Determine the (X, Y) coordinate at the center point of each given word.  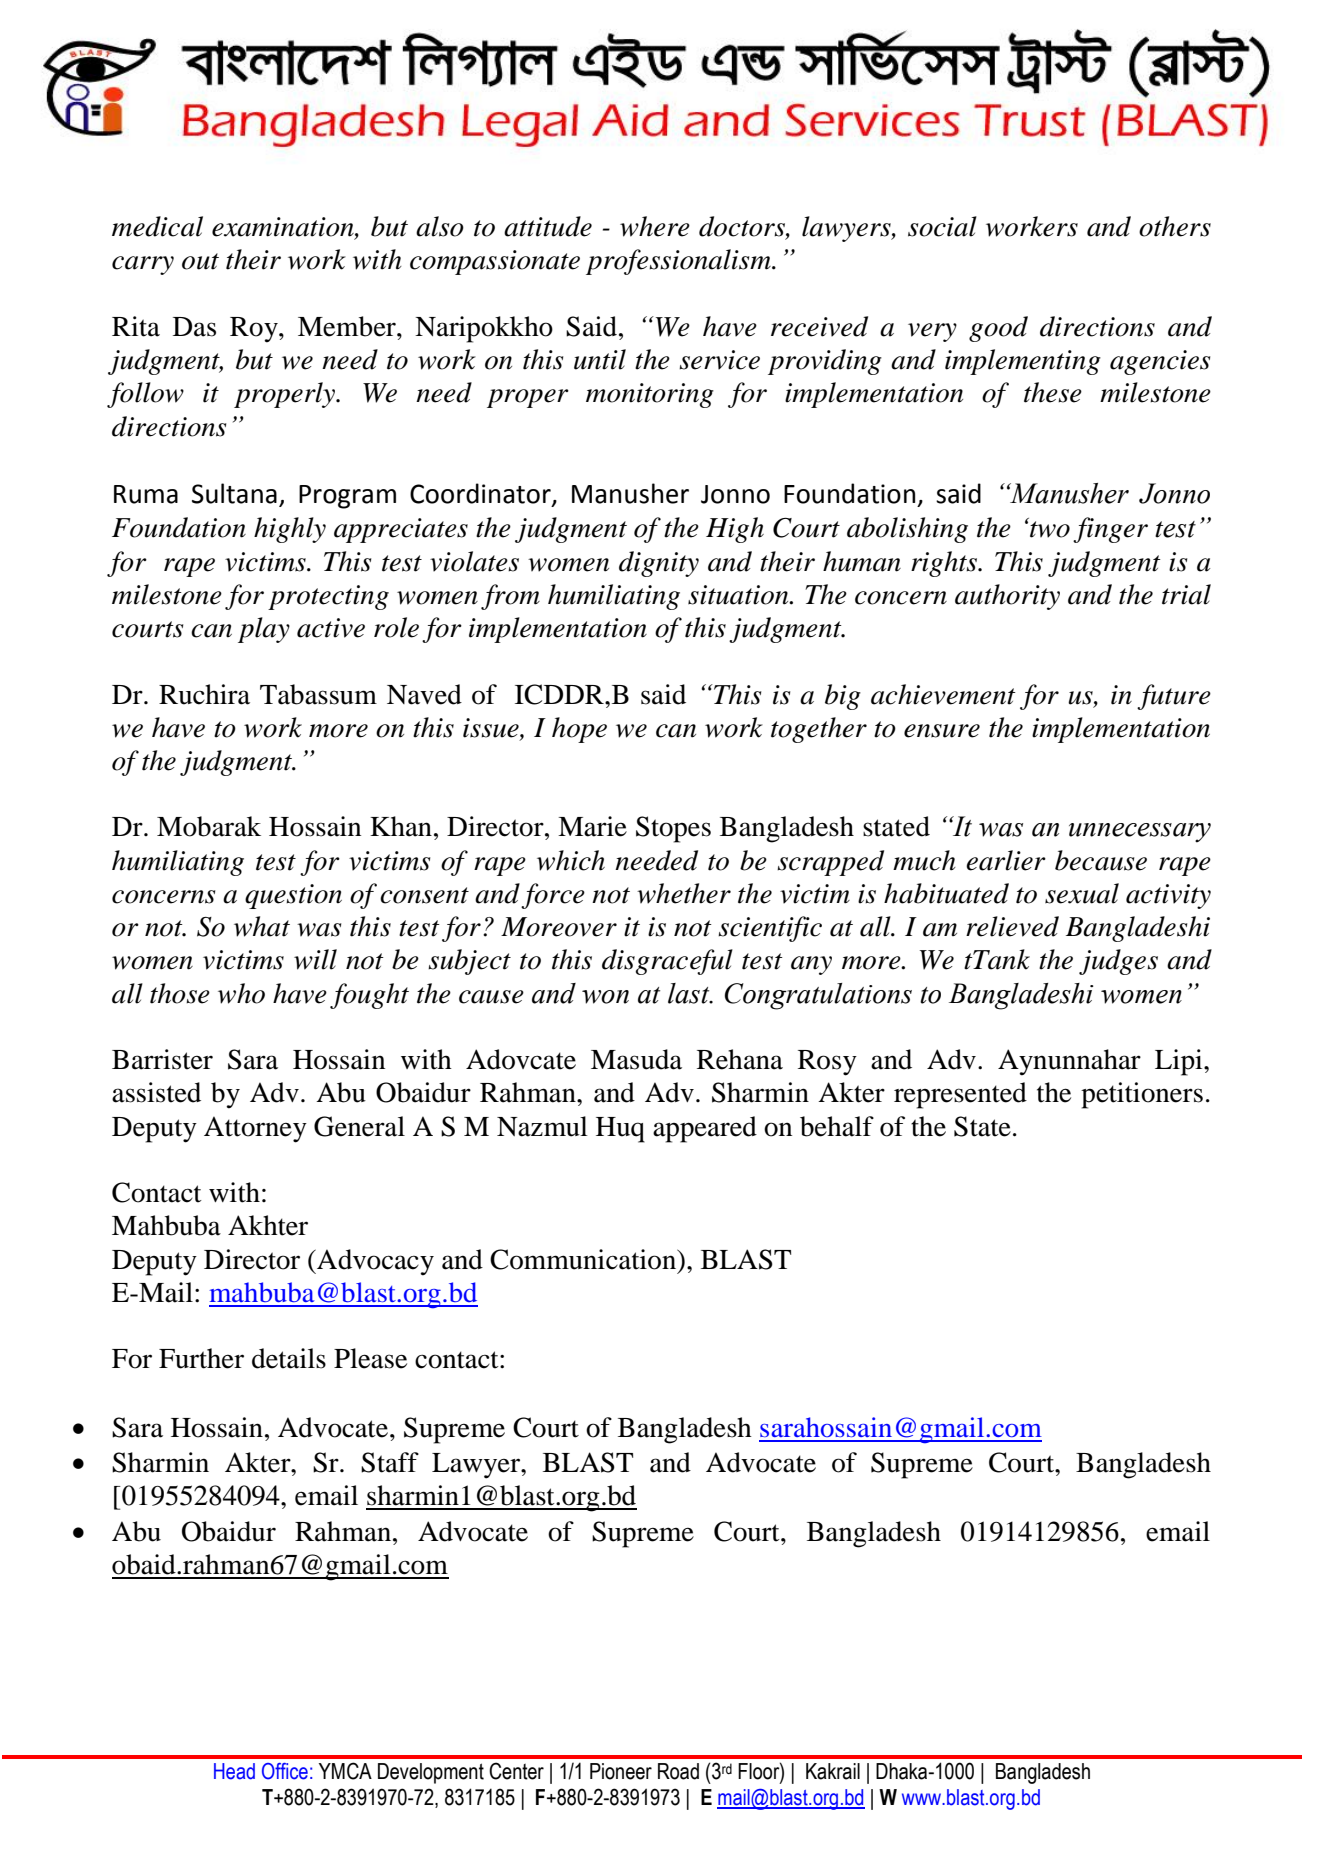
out (200, 261)
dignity (659, 564)
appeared (705, 1129)
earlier (1006, 860)
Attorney (255, 1129)
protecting (328, 597)
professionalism (679, 262)
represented (960, 1095)
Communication (584, 1259)
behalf (837, 1126)
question (293, 896)
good (998, 329)
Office (285, 1771)
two (1050, 529)
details (289, 1358)
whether (684, 893)
